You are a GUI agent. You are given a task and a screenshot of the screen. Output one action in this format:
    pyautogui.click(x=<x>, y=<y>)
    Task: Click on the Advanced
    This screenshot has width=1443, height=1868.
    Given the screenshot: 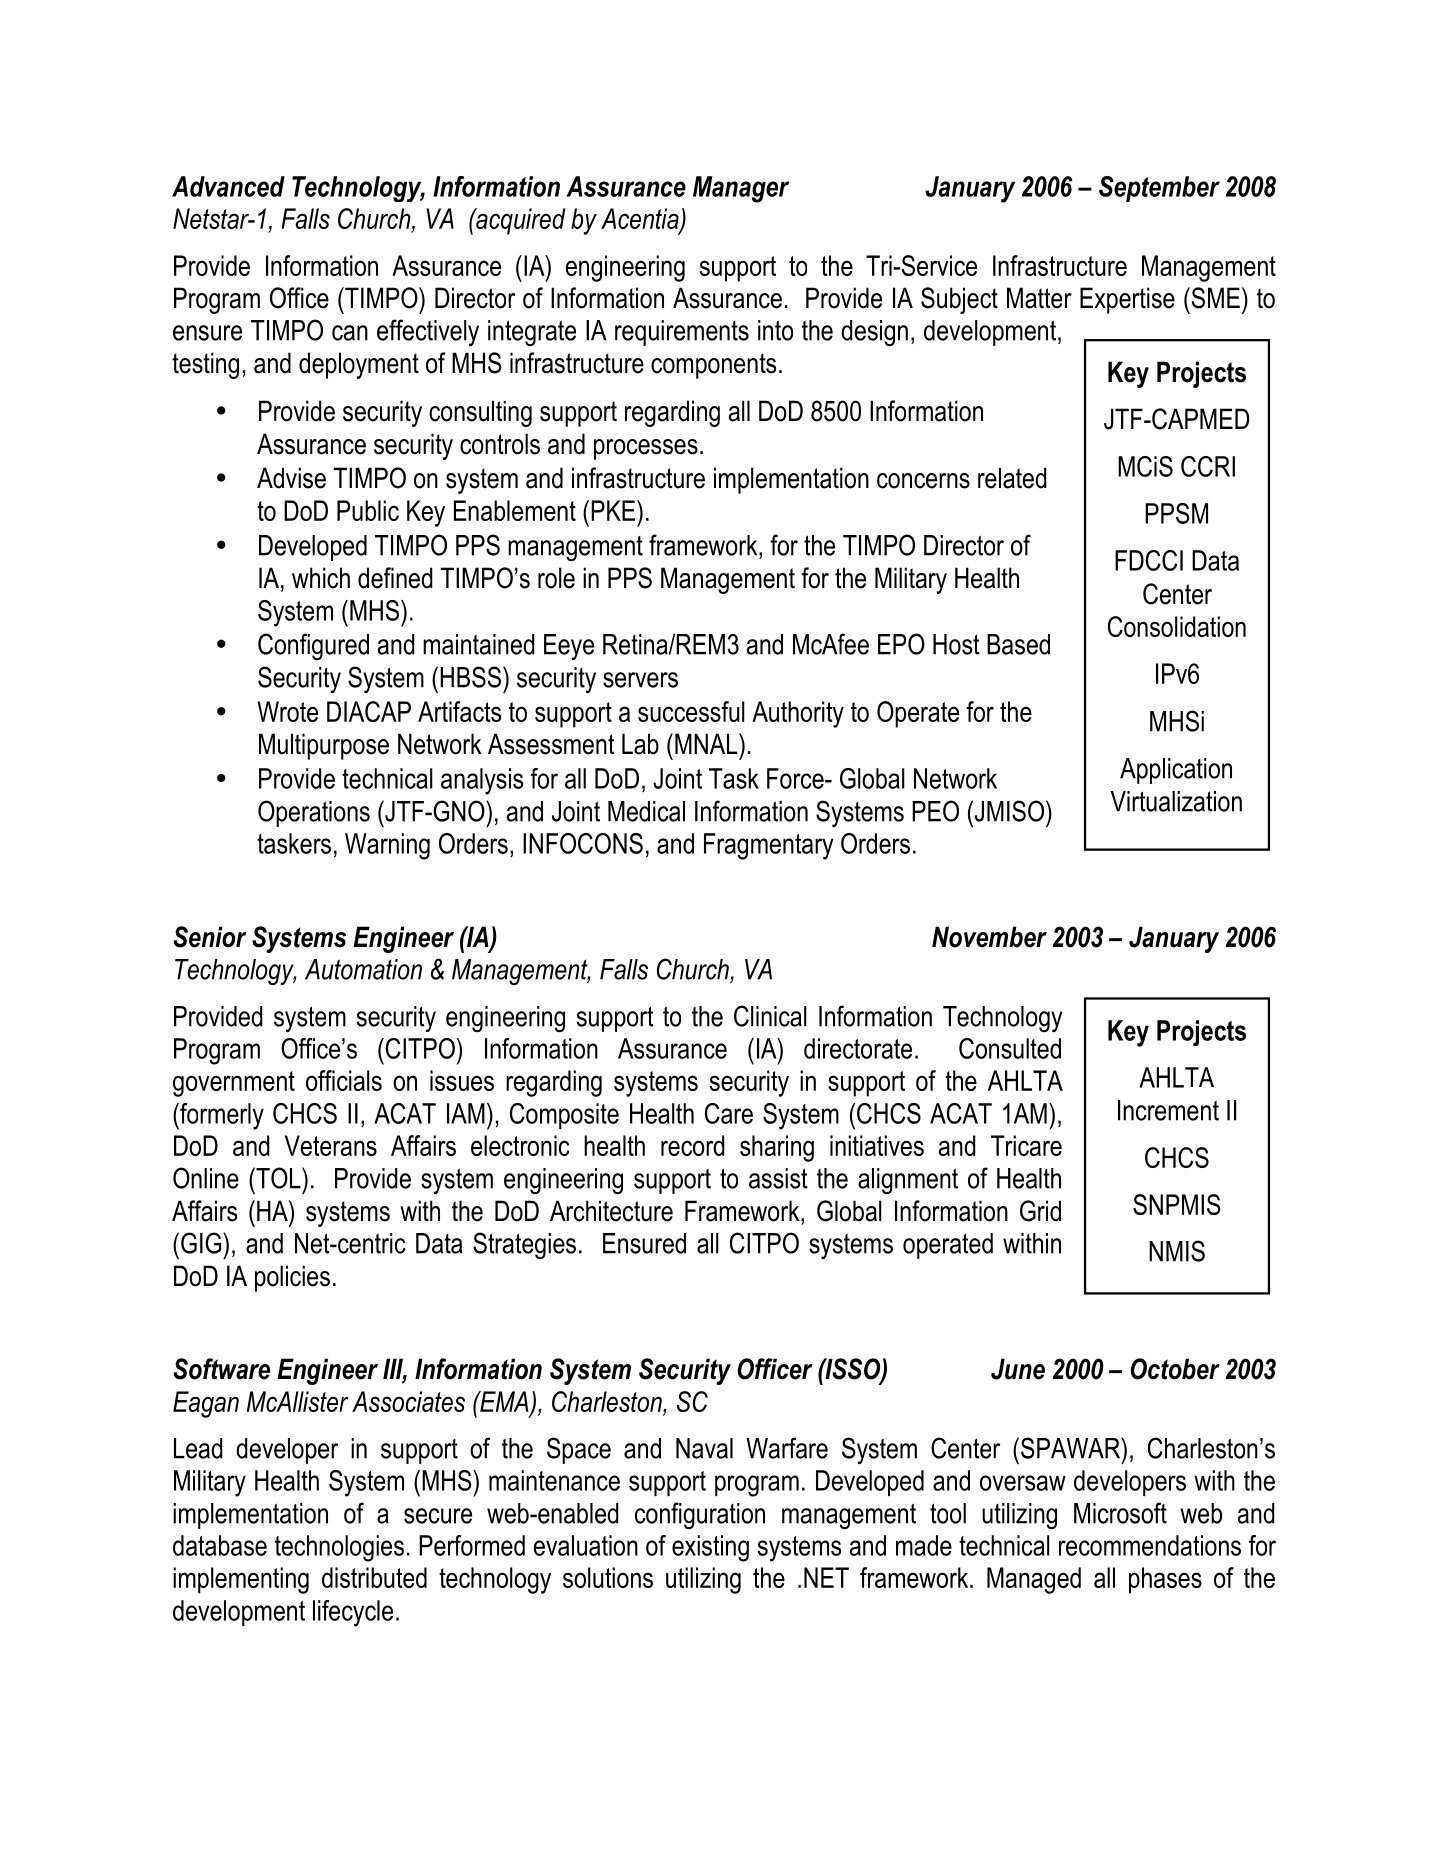 What is the action you would take?
    pyautogui.click(x=228, y=186)
